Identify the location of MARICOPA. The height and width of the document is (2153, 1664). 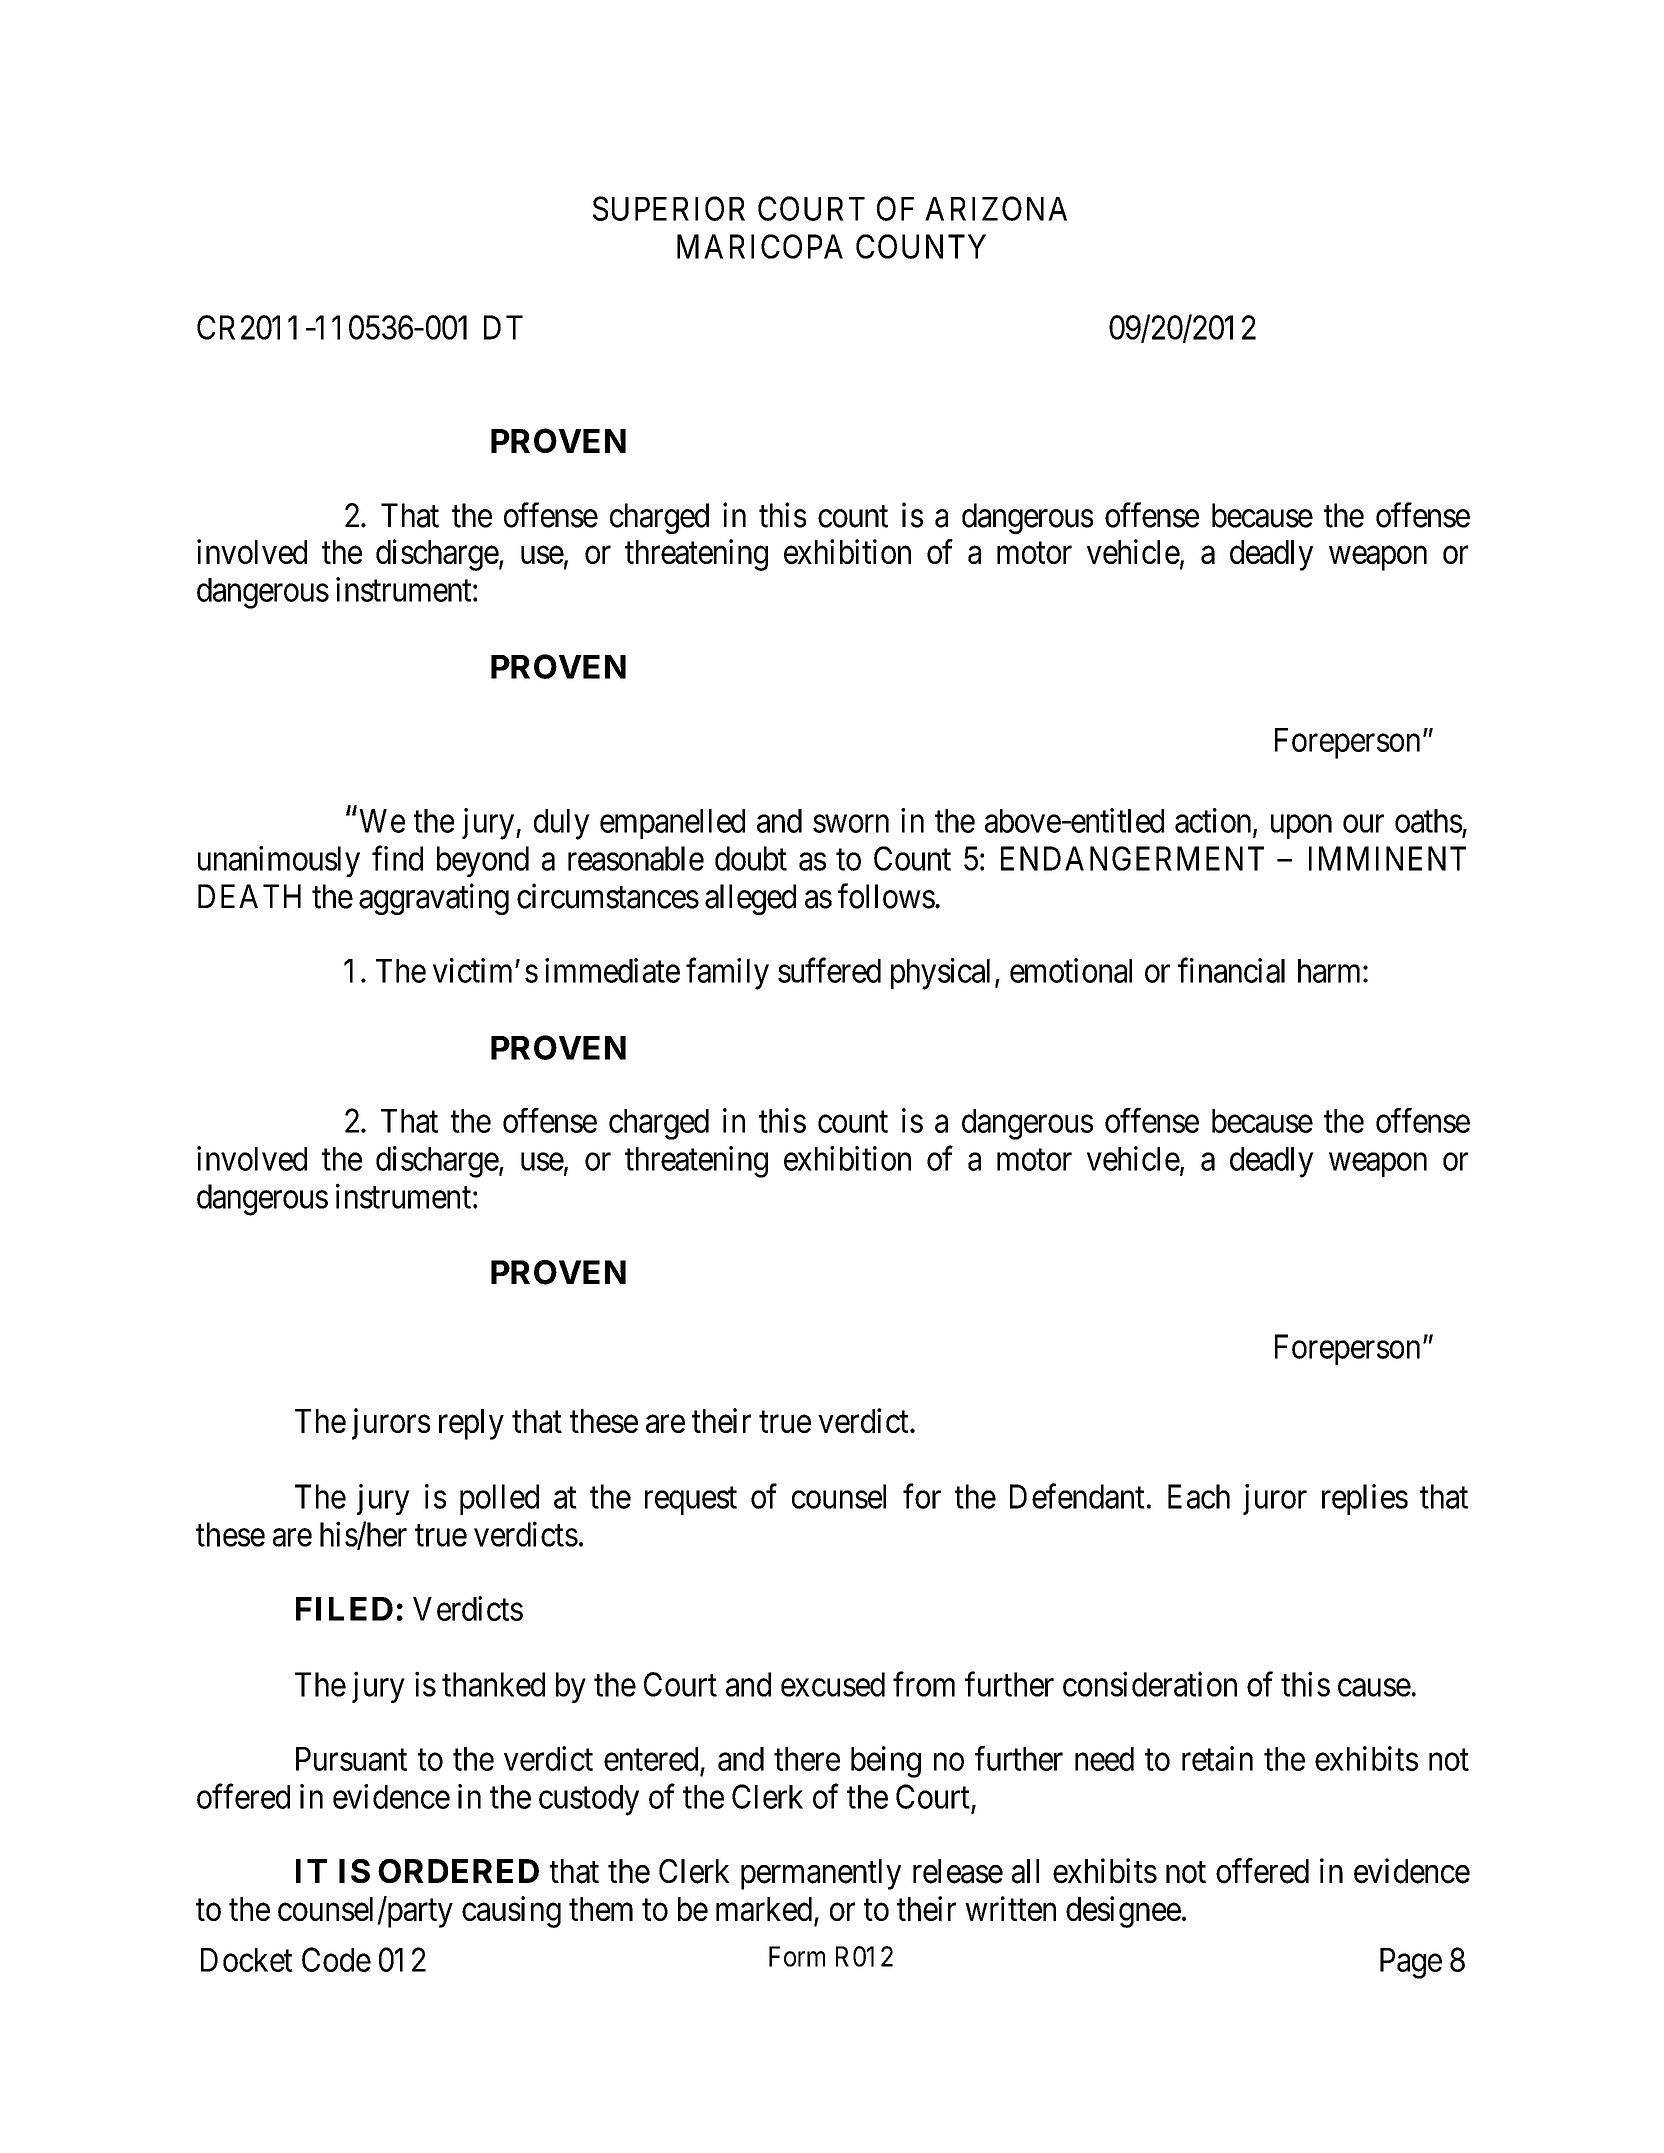
(760, 246).
